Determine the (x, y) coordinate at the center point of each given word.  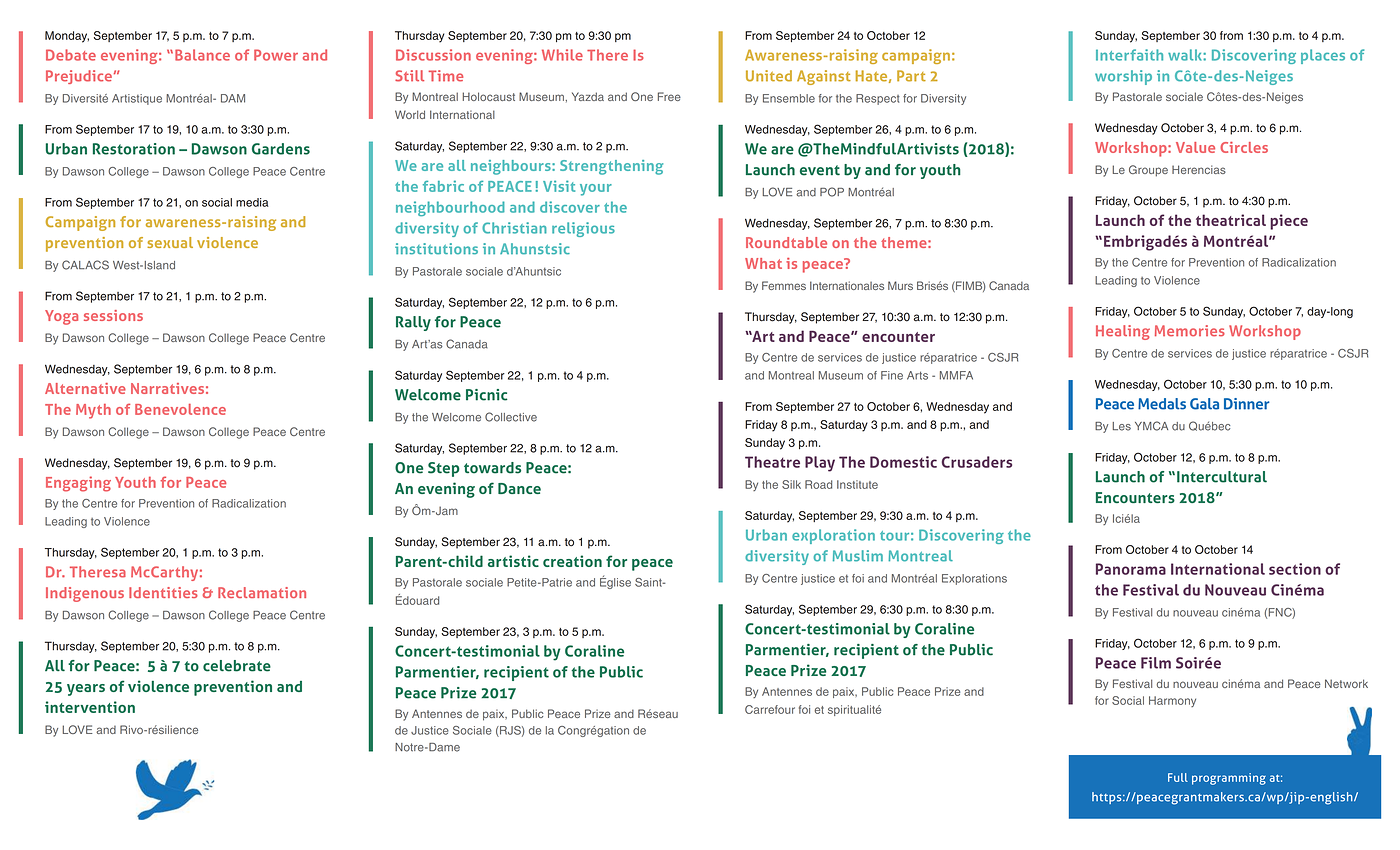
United (769, 76)
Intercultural (1222, 477)
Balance (202, 55)
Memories (1190, 331)
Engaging (78, 484)
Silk (791, 484)
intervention (90, 707)
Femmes (784, 285)
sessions (113, 315)
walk (1186, 55)
